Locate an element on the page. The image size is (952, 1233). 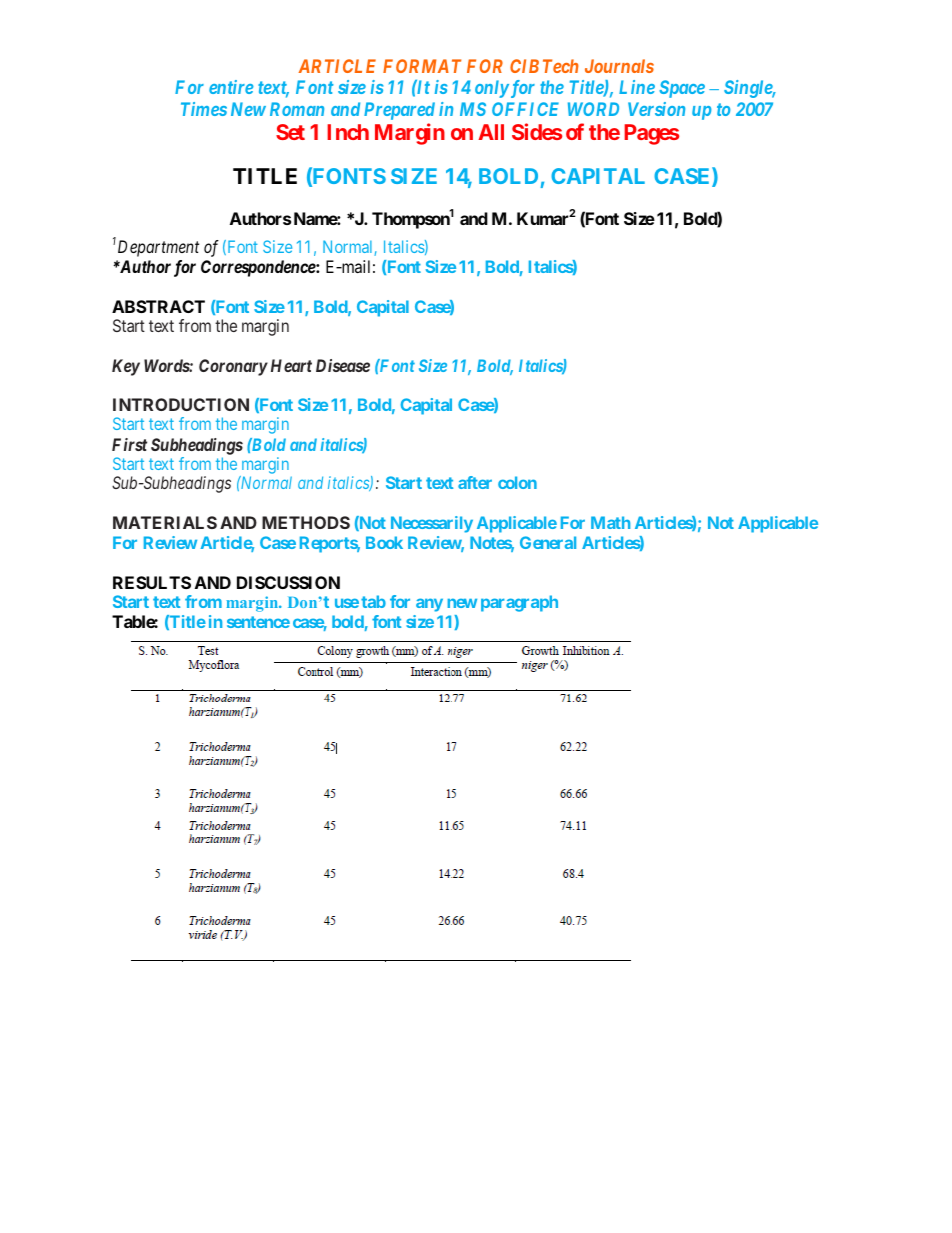
Correspondence is located at coordinates (259, 268).
